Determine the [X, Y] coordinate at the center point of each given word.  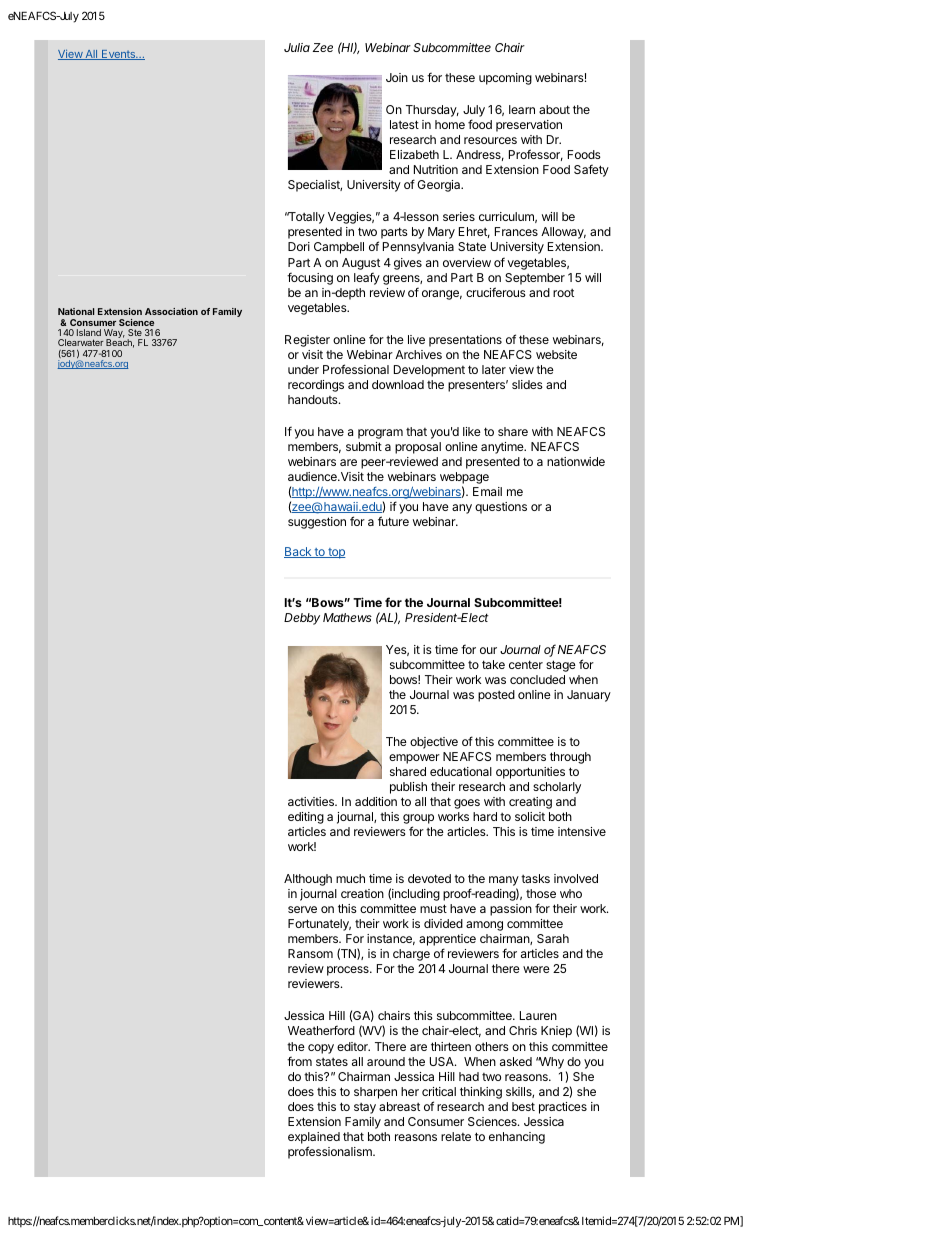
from [299, 1061]
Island [89, 332]
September [535, 279]
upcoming [505, 79]
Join [397, 77]
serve [302, 909]
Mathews [347, 617]
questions [501, 508]
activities [312, 801]
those [541, 893]
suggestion [317, 523]
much [350, 878]
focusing [310, 278]
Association [171, 311]
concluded [537, 679]
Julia [297, 47]
